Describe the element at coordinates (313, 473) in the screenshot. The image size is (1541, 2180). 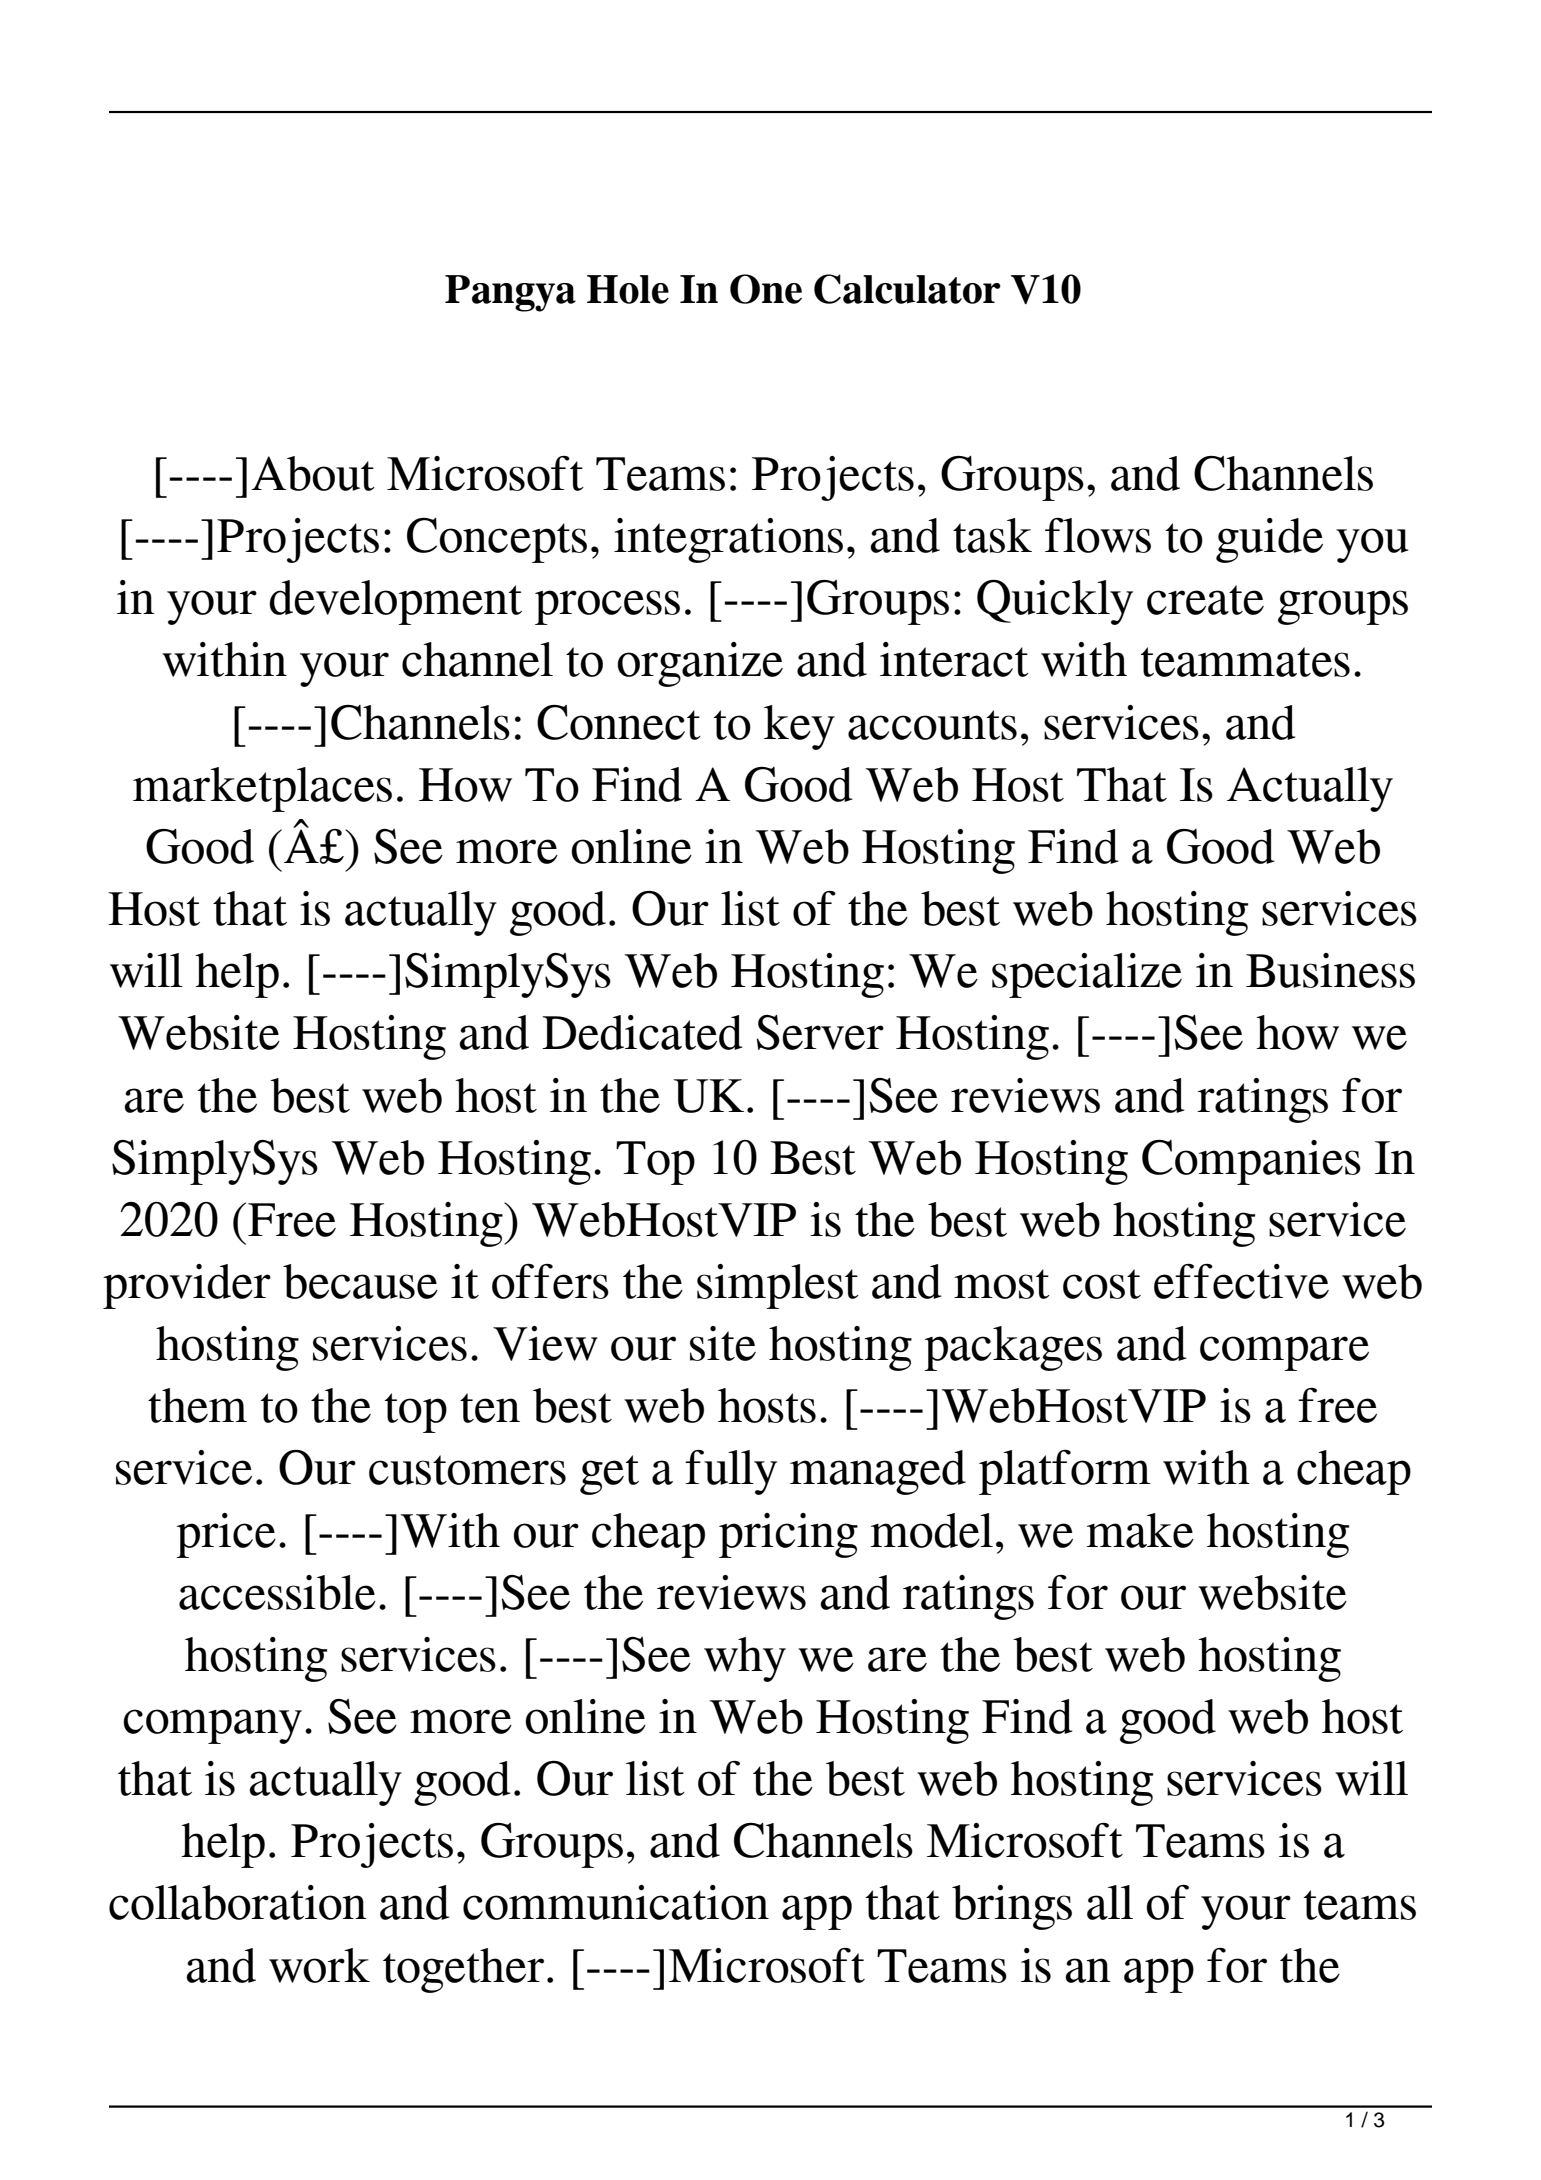
I see `About` at that location.
